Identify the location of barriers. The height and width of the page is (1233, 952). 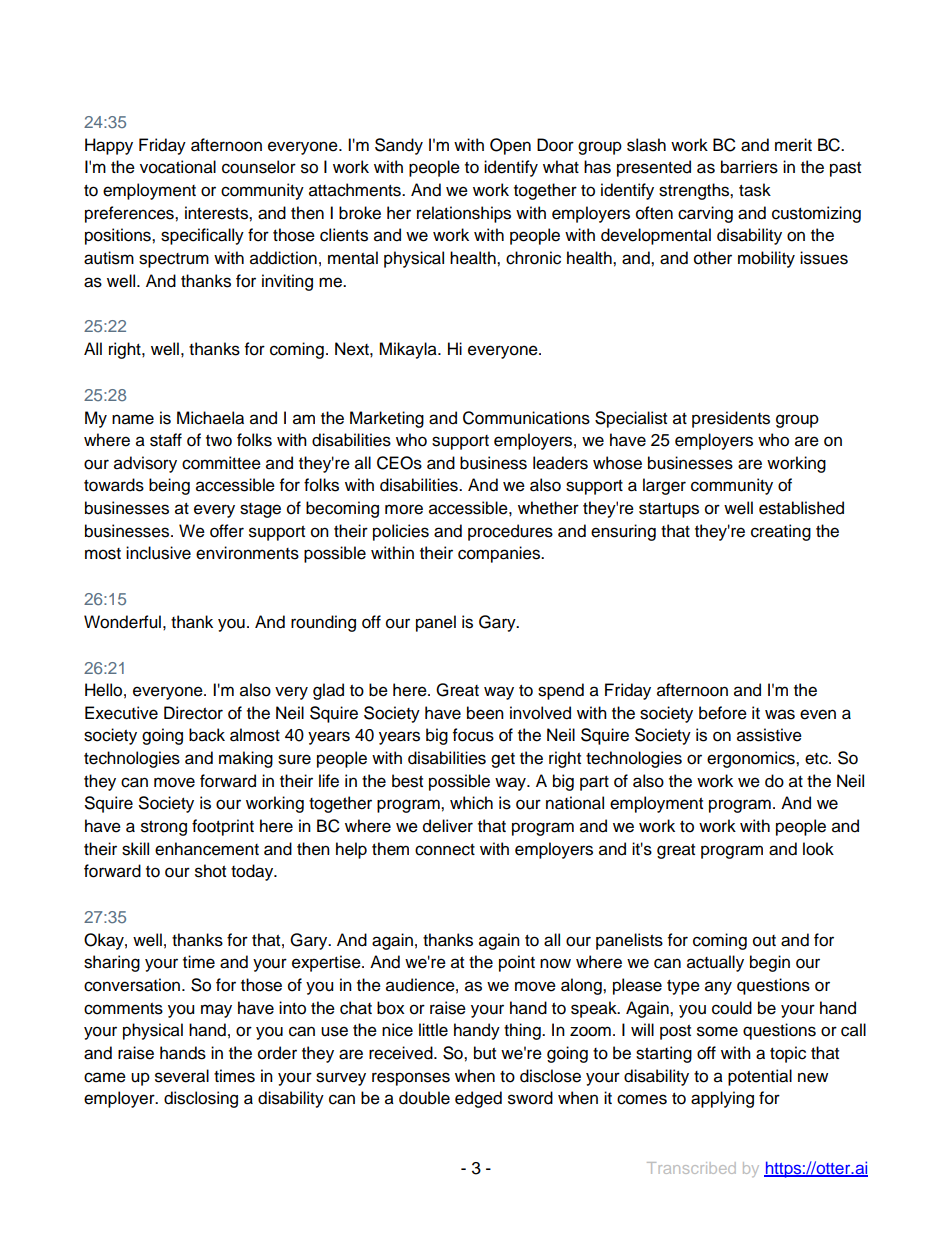
(749, 167).
